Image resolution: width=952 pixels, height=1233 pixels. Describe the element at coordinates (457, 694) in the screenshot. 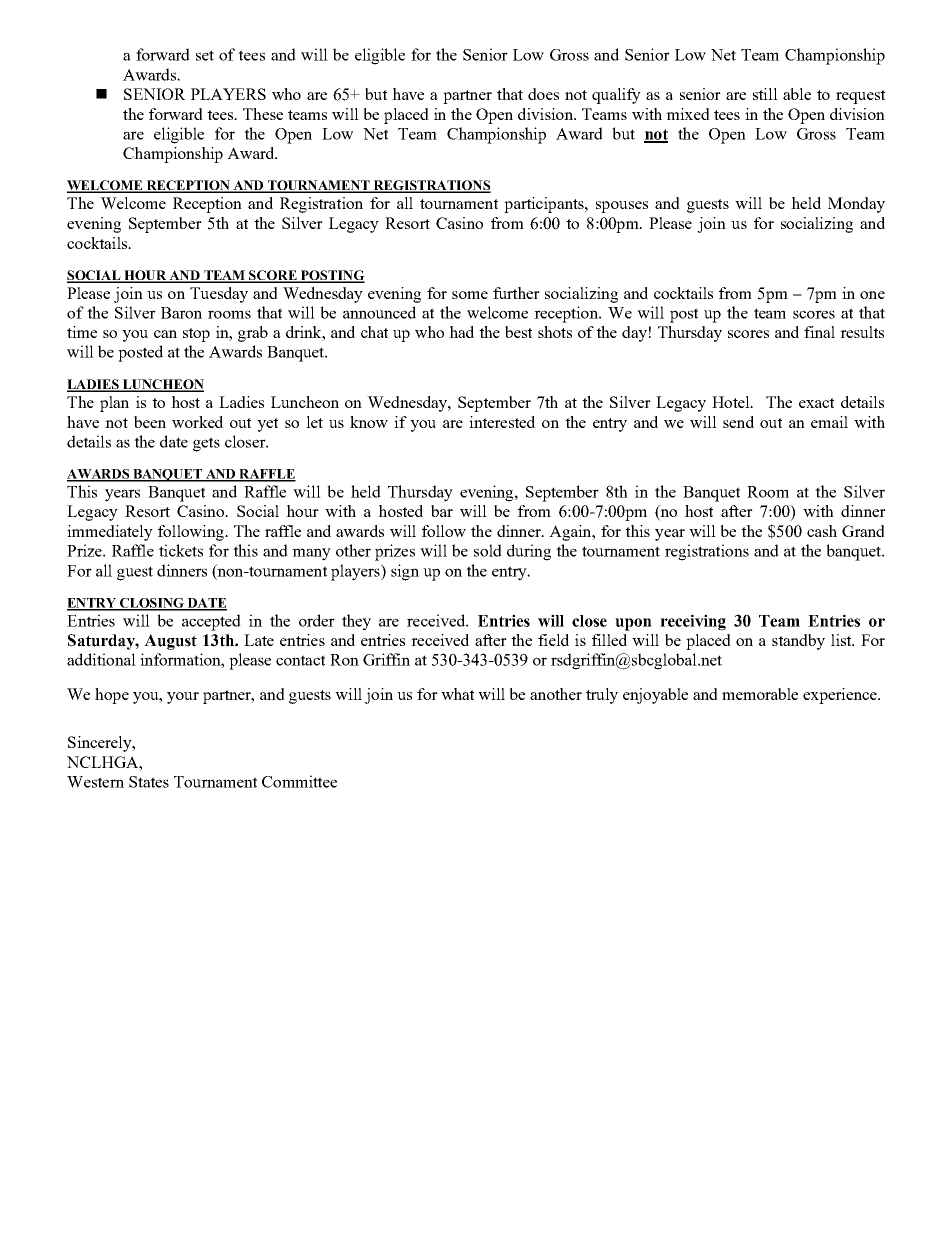

I see `what` at that location.
